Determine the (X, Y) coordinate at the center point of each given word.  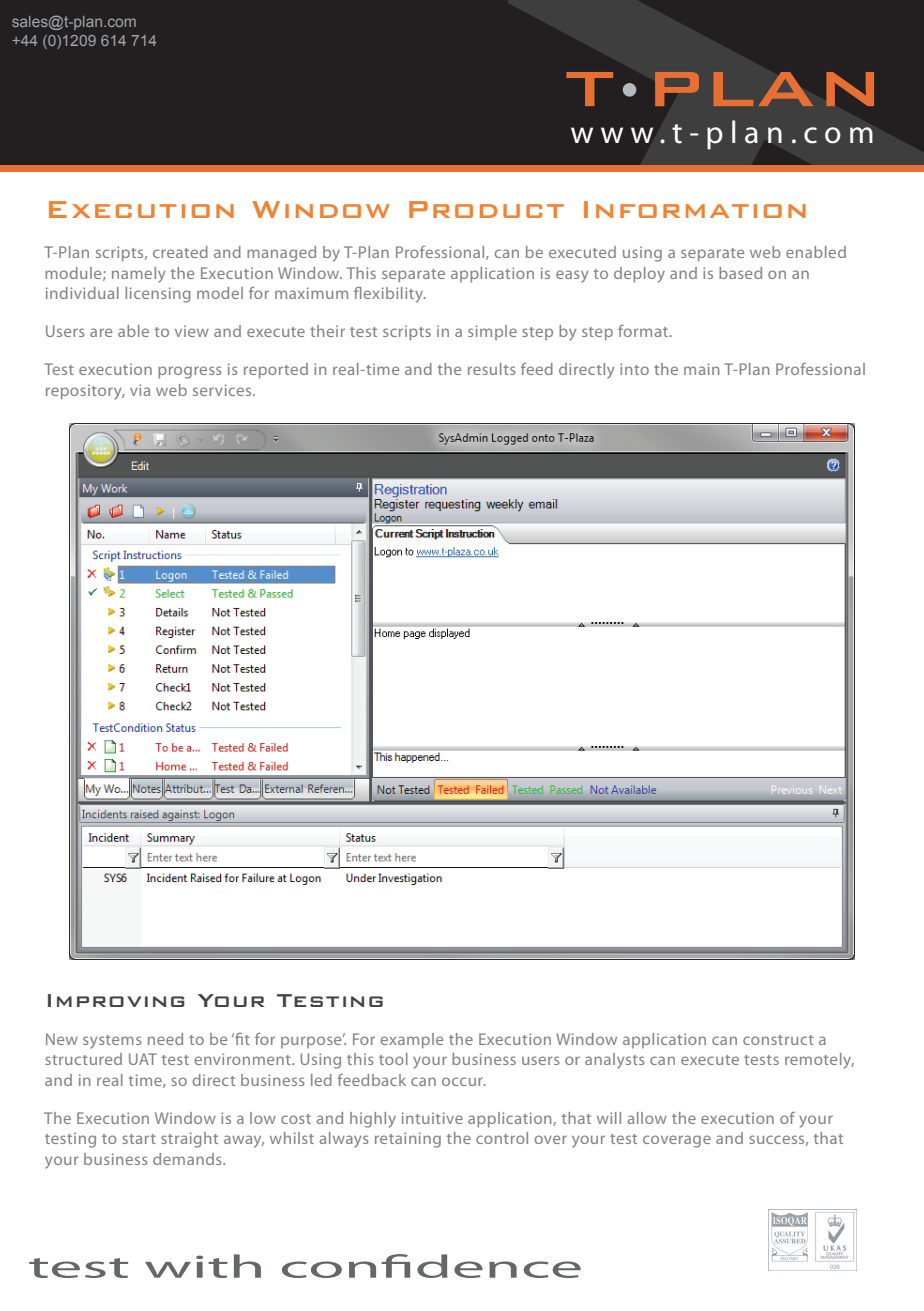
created (180, 252)
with (203, 1266)
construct (778, 1040)
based (740, 273)
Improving (116, 1000)
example (412, 1041)
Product (486, 209)
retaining (408, 1140)
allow (647, 1118)
